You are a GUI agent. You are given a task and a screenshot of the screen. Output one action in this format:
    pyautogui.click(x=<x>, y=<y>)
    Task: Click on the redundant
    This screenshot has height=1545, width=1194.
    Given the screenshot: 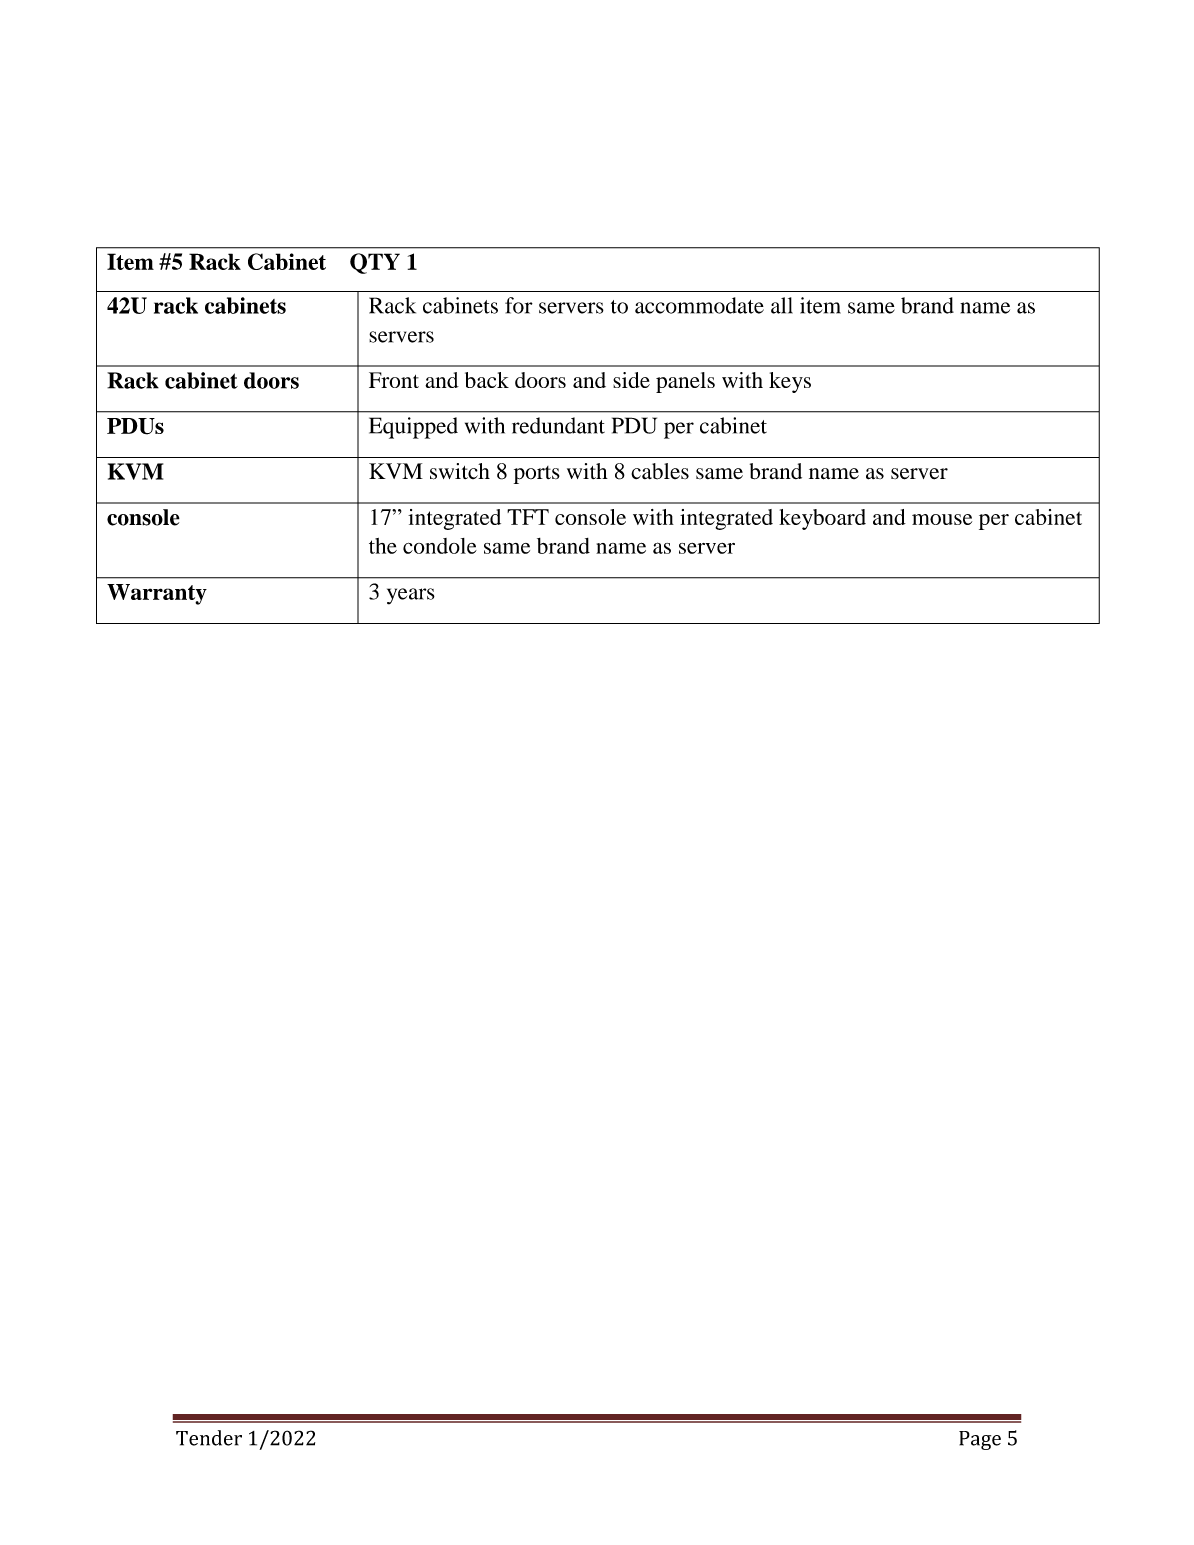 What is the action you would take?
    pyautogui.click(x=558, y=425)
